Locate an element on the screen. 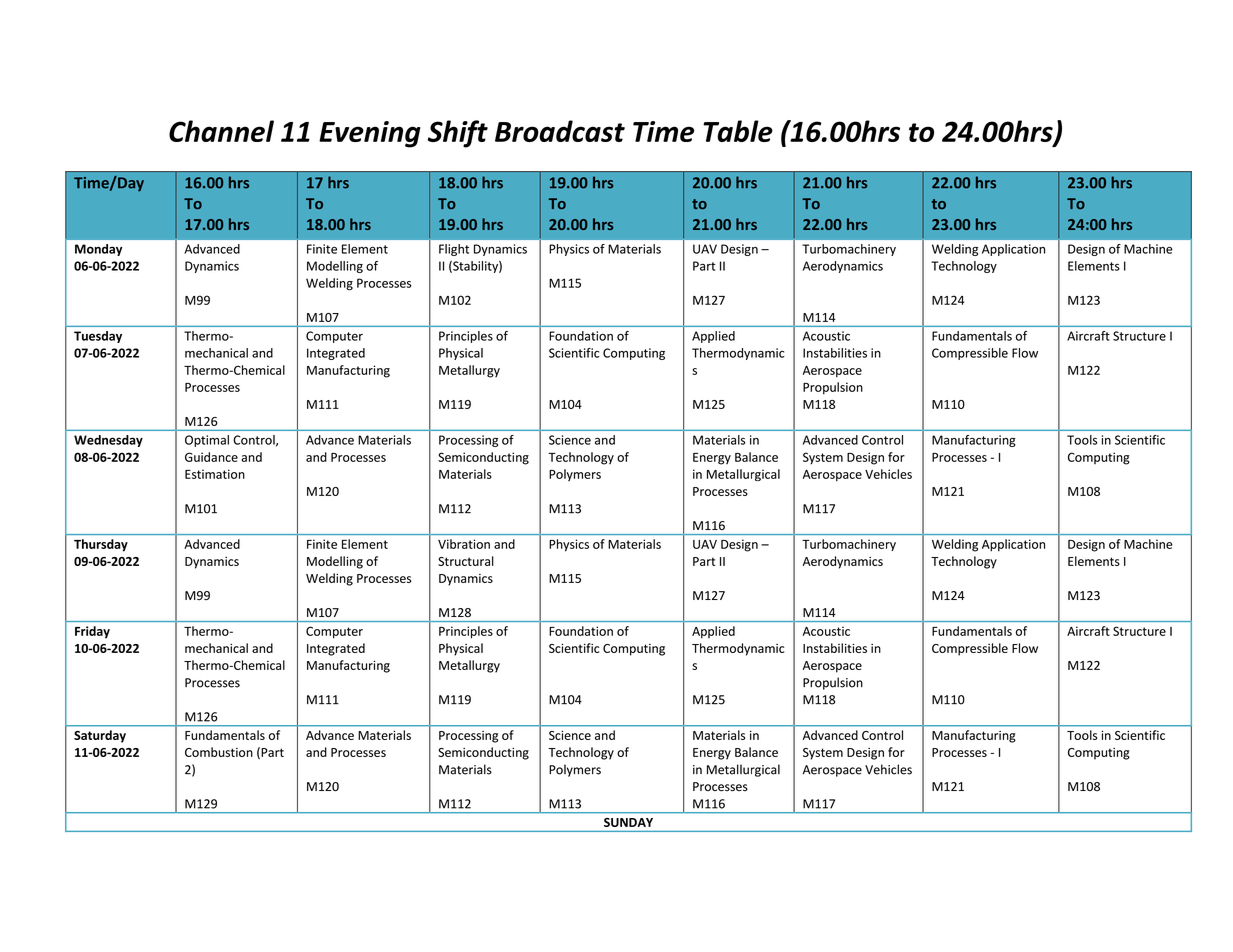  Table is located at coordinates (738, 131).
